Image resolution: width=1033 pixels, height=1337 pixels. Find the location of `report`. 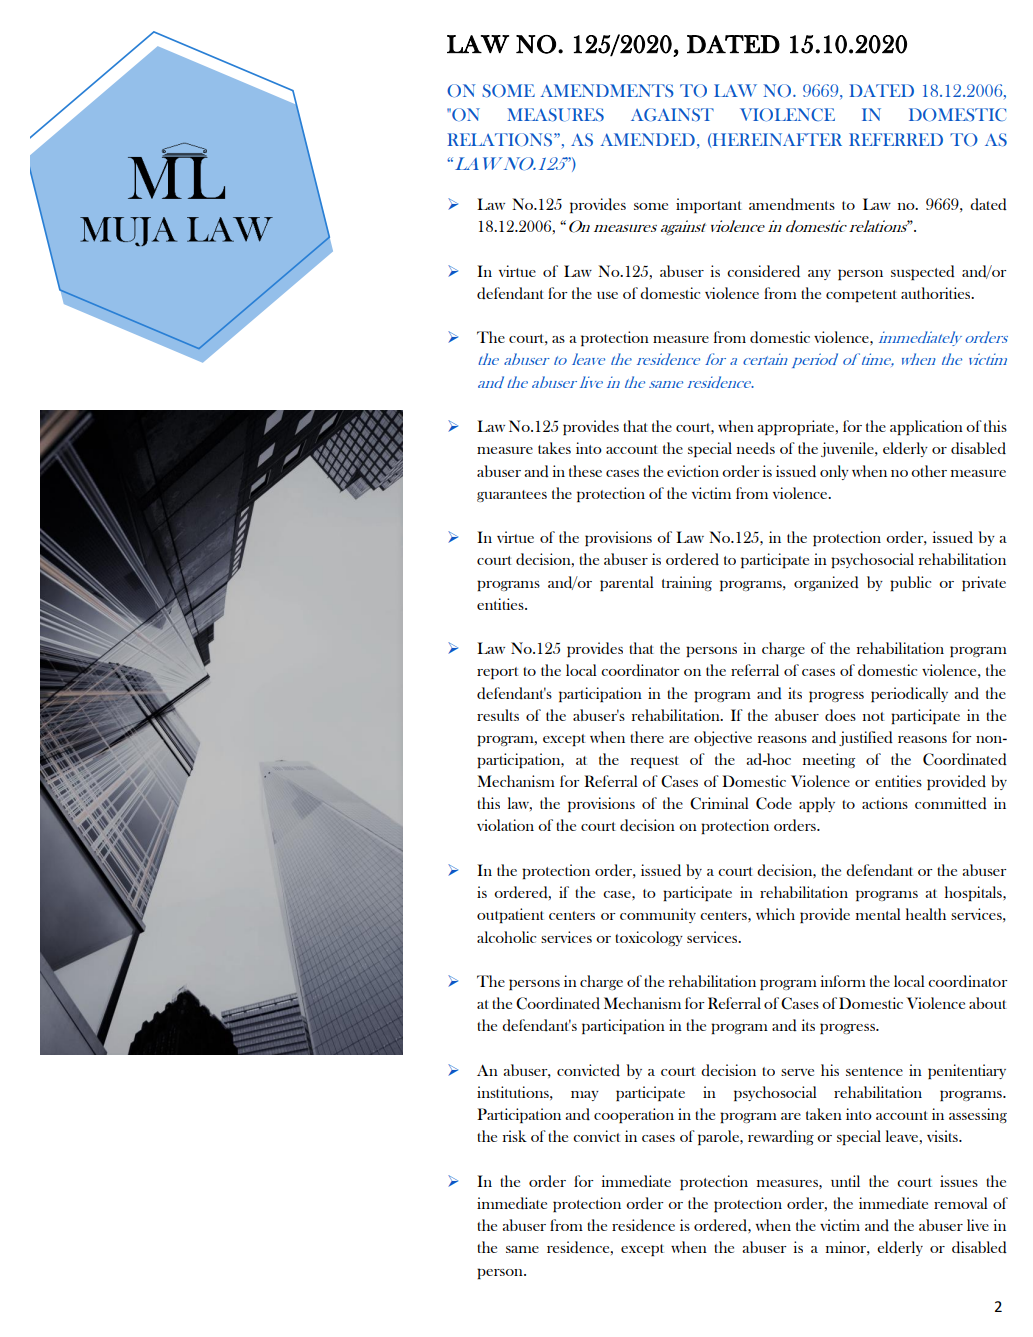

report is located at coordinates (498, 673).
